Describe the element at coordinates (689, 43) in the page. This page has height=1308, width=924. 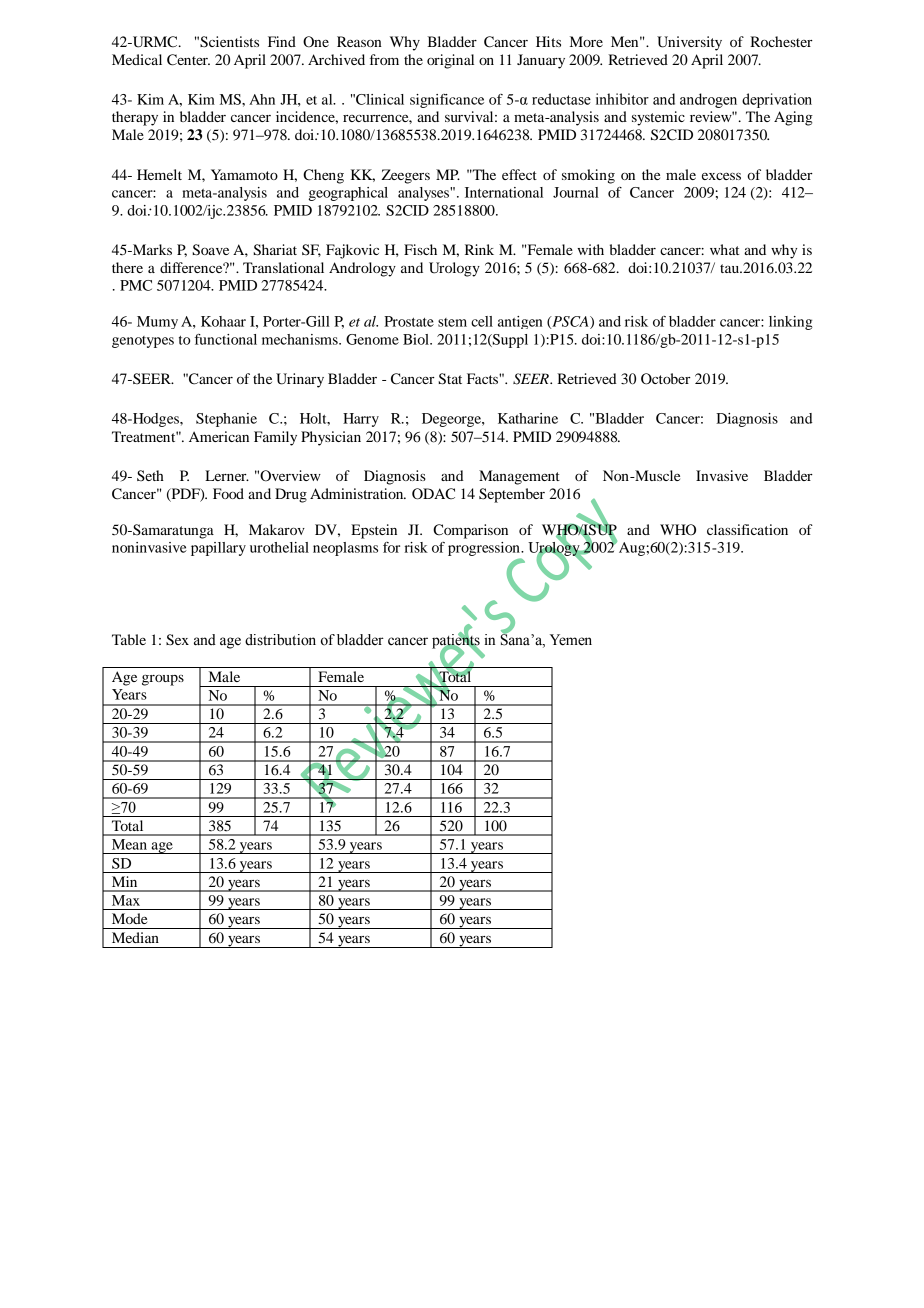
I see `University` at that location.
